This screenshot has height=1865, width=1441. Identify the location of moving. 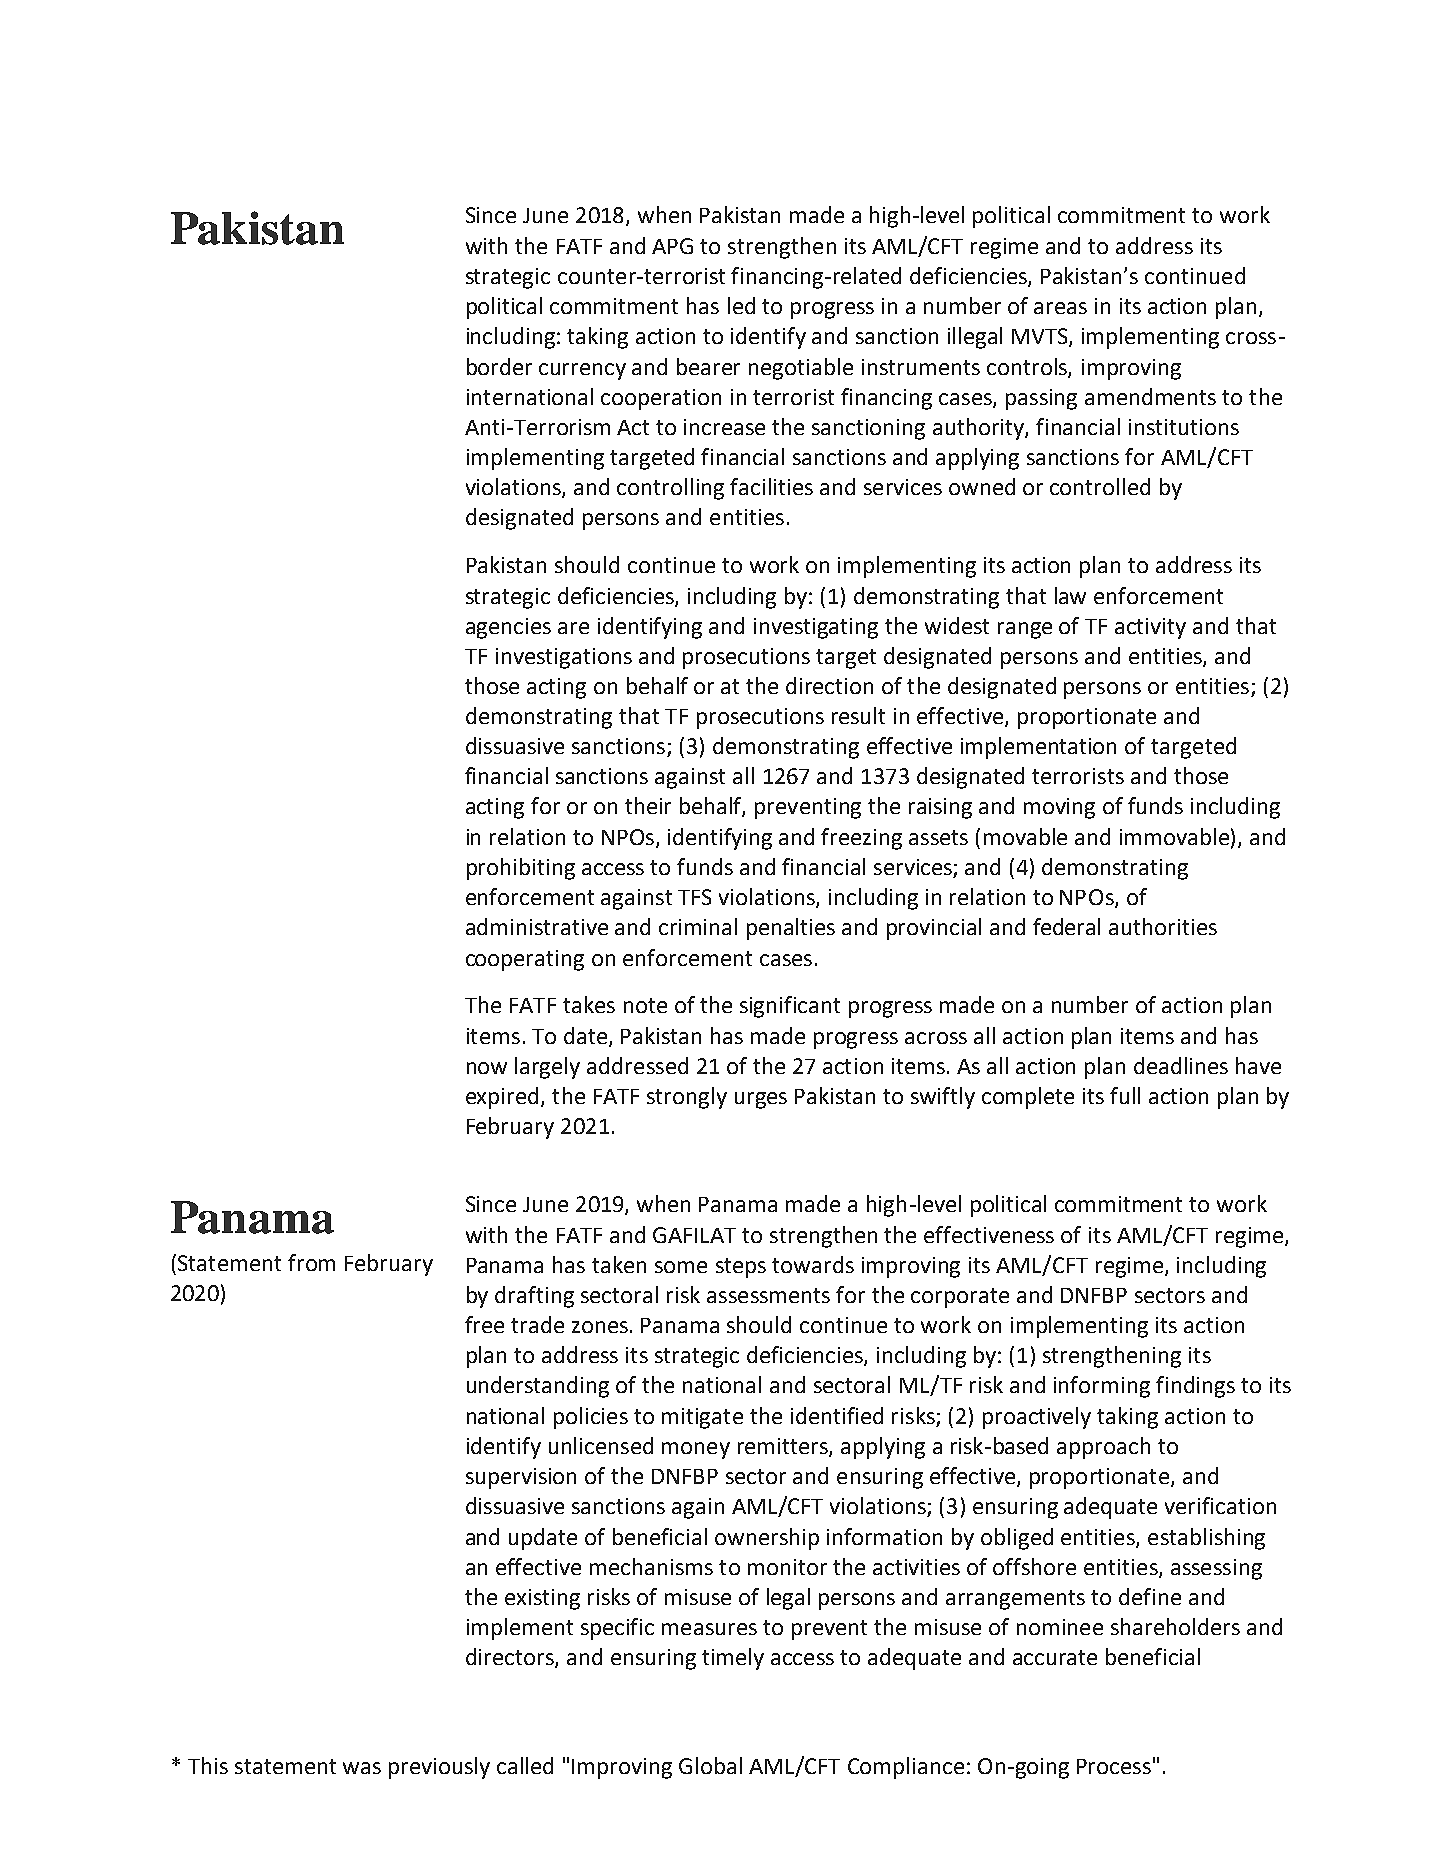
(1059, 808).
